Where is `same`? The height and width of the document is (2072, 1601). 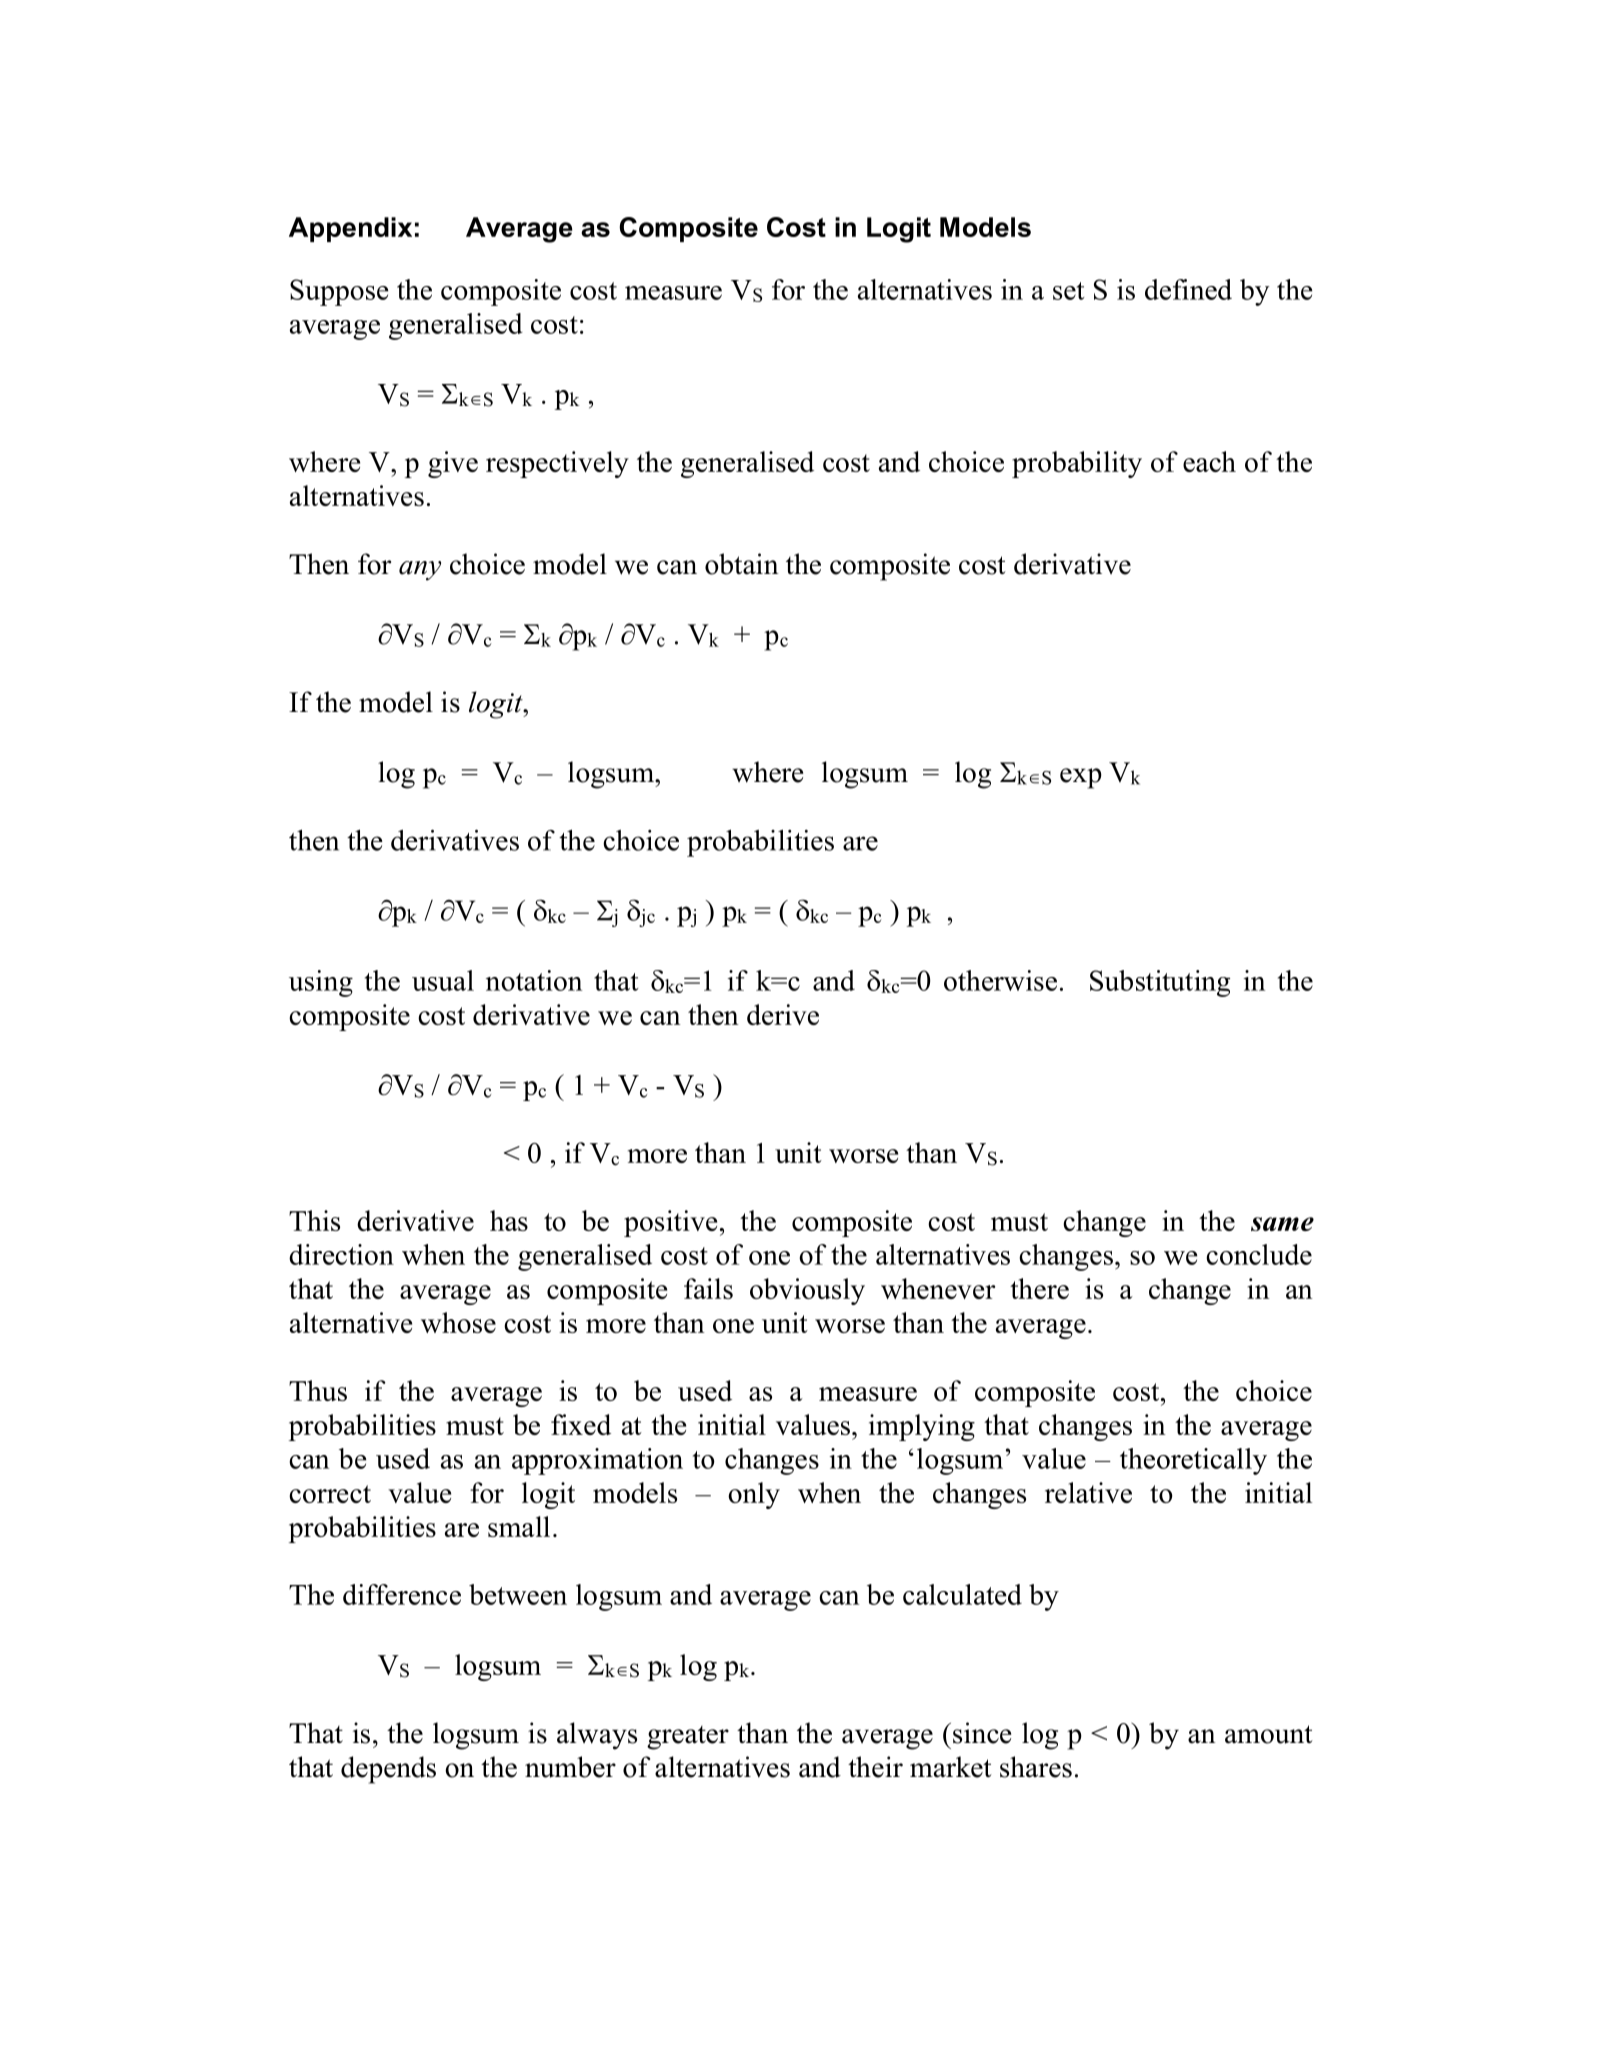 same is located at coordinates (1282, 1224).
